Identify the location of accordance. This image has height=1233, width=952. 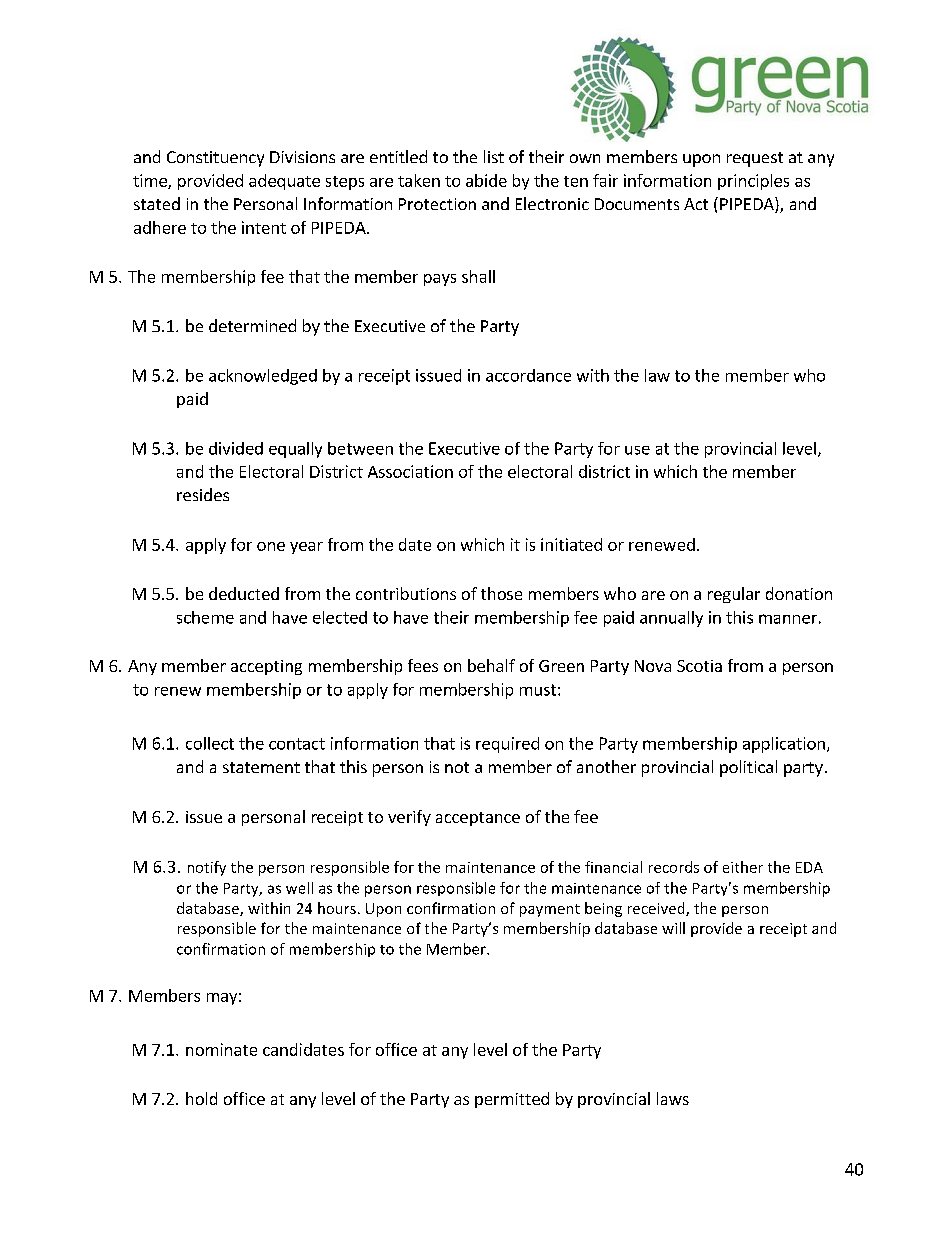
(528, 375).
